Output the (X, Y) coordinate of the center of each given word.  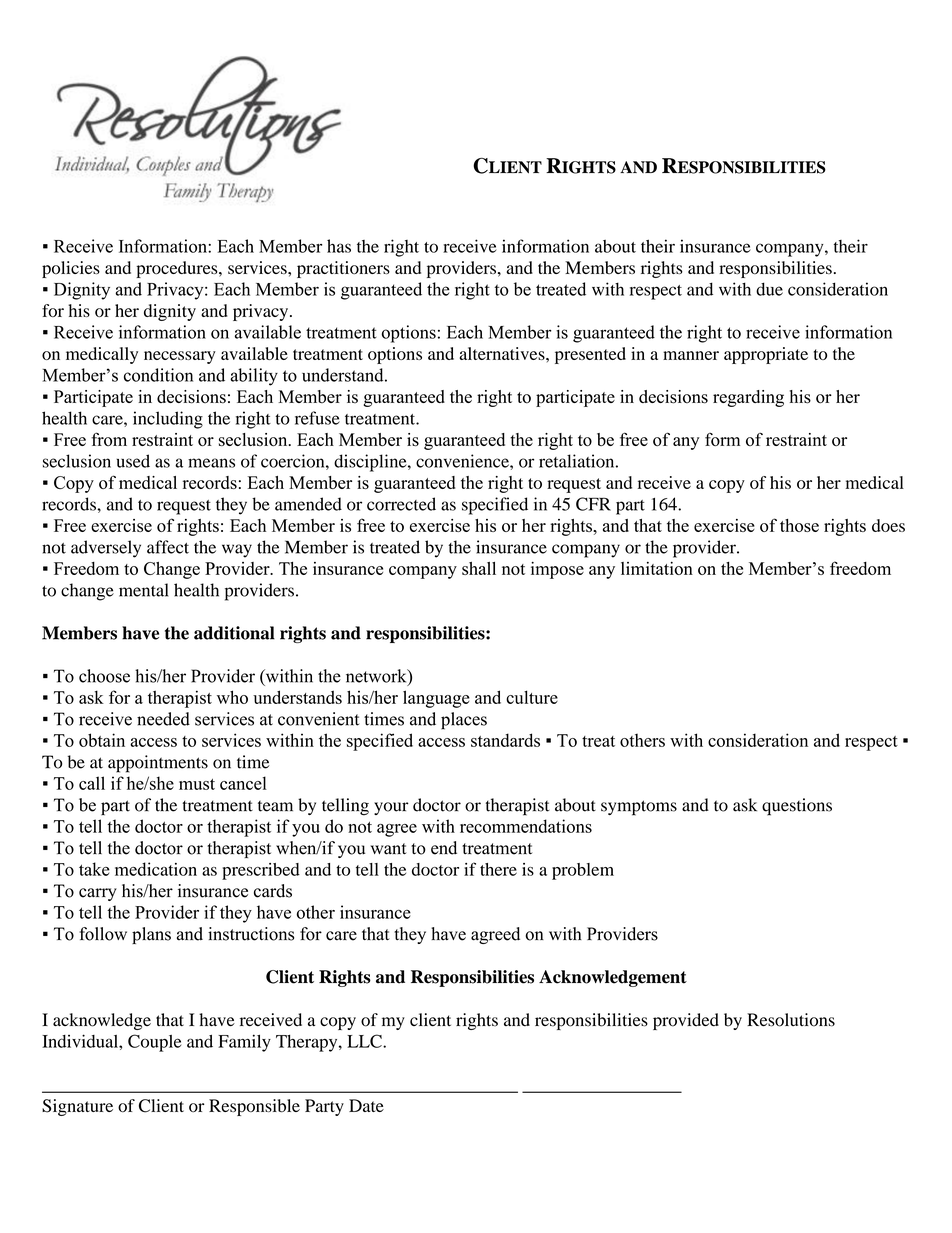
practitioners (343, 269)
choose (104, 676)
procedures (178, 269)
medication (156, 869)
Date (366, 1105)
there (498, 869)
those (799, 525)
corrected (401, 504)
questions (797, 807)
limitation (657, 568)
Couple (155, 1043)
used (133, 461)
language (436, 699)
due (769, 289)
